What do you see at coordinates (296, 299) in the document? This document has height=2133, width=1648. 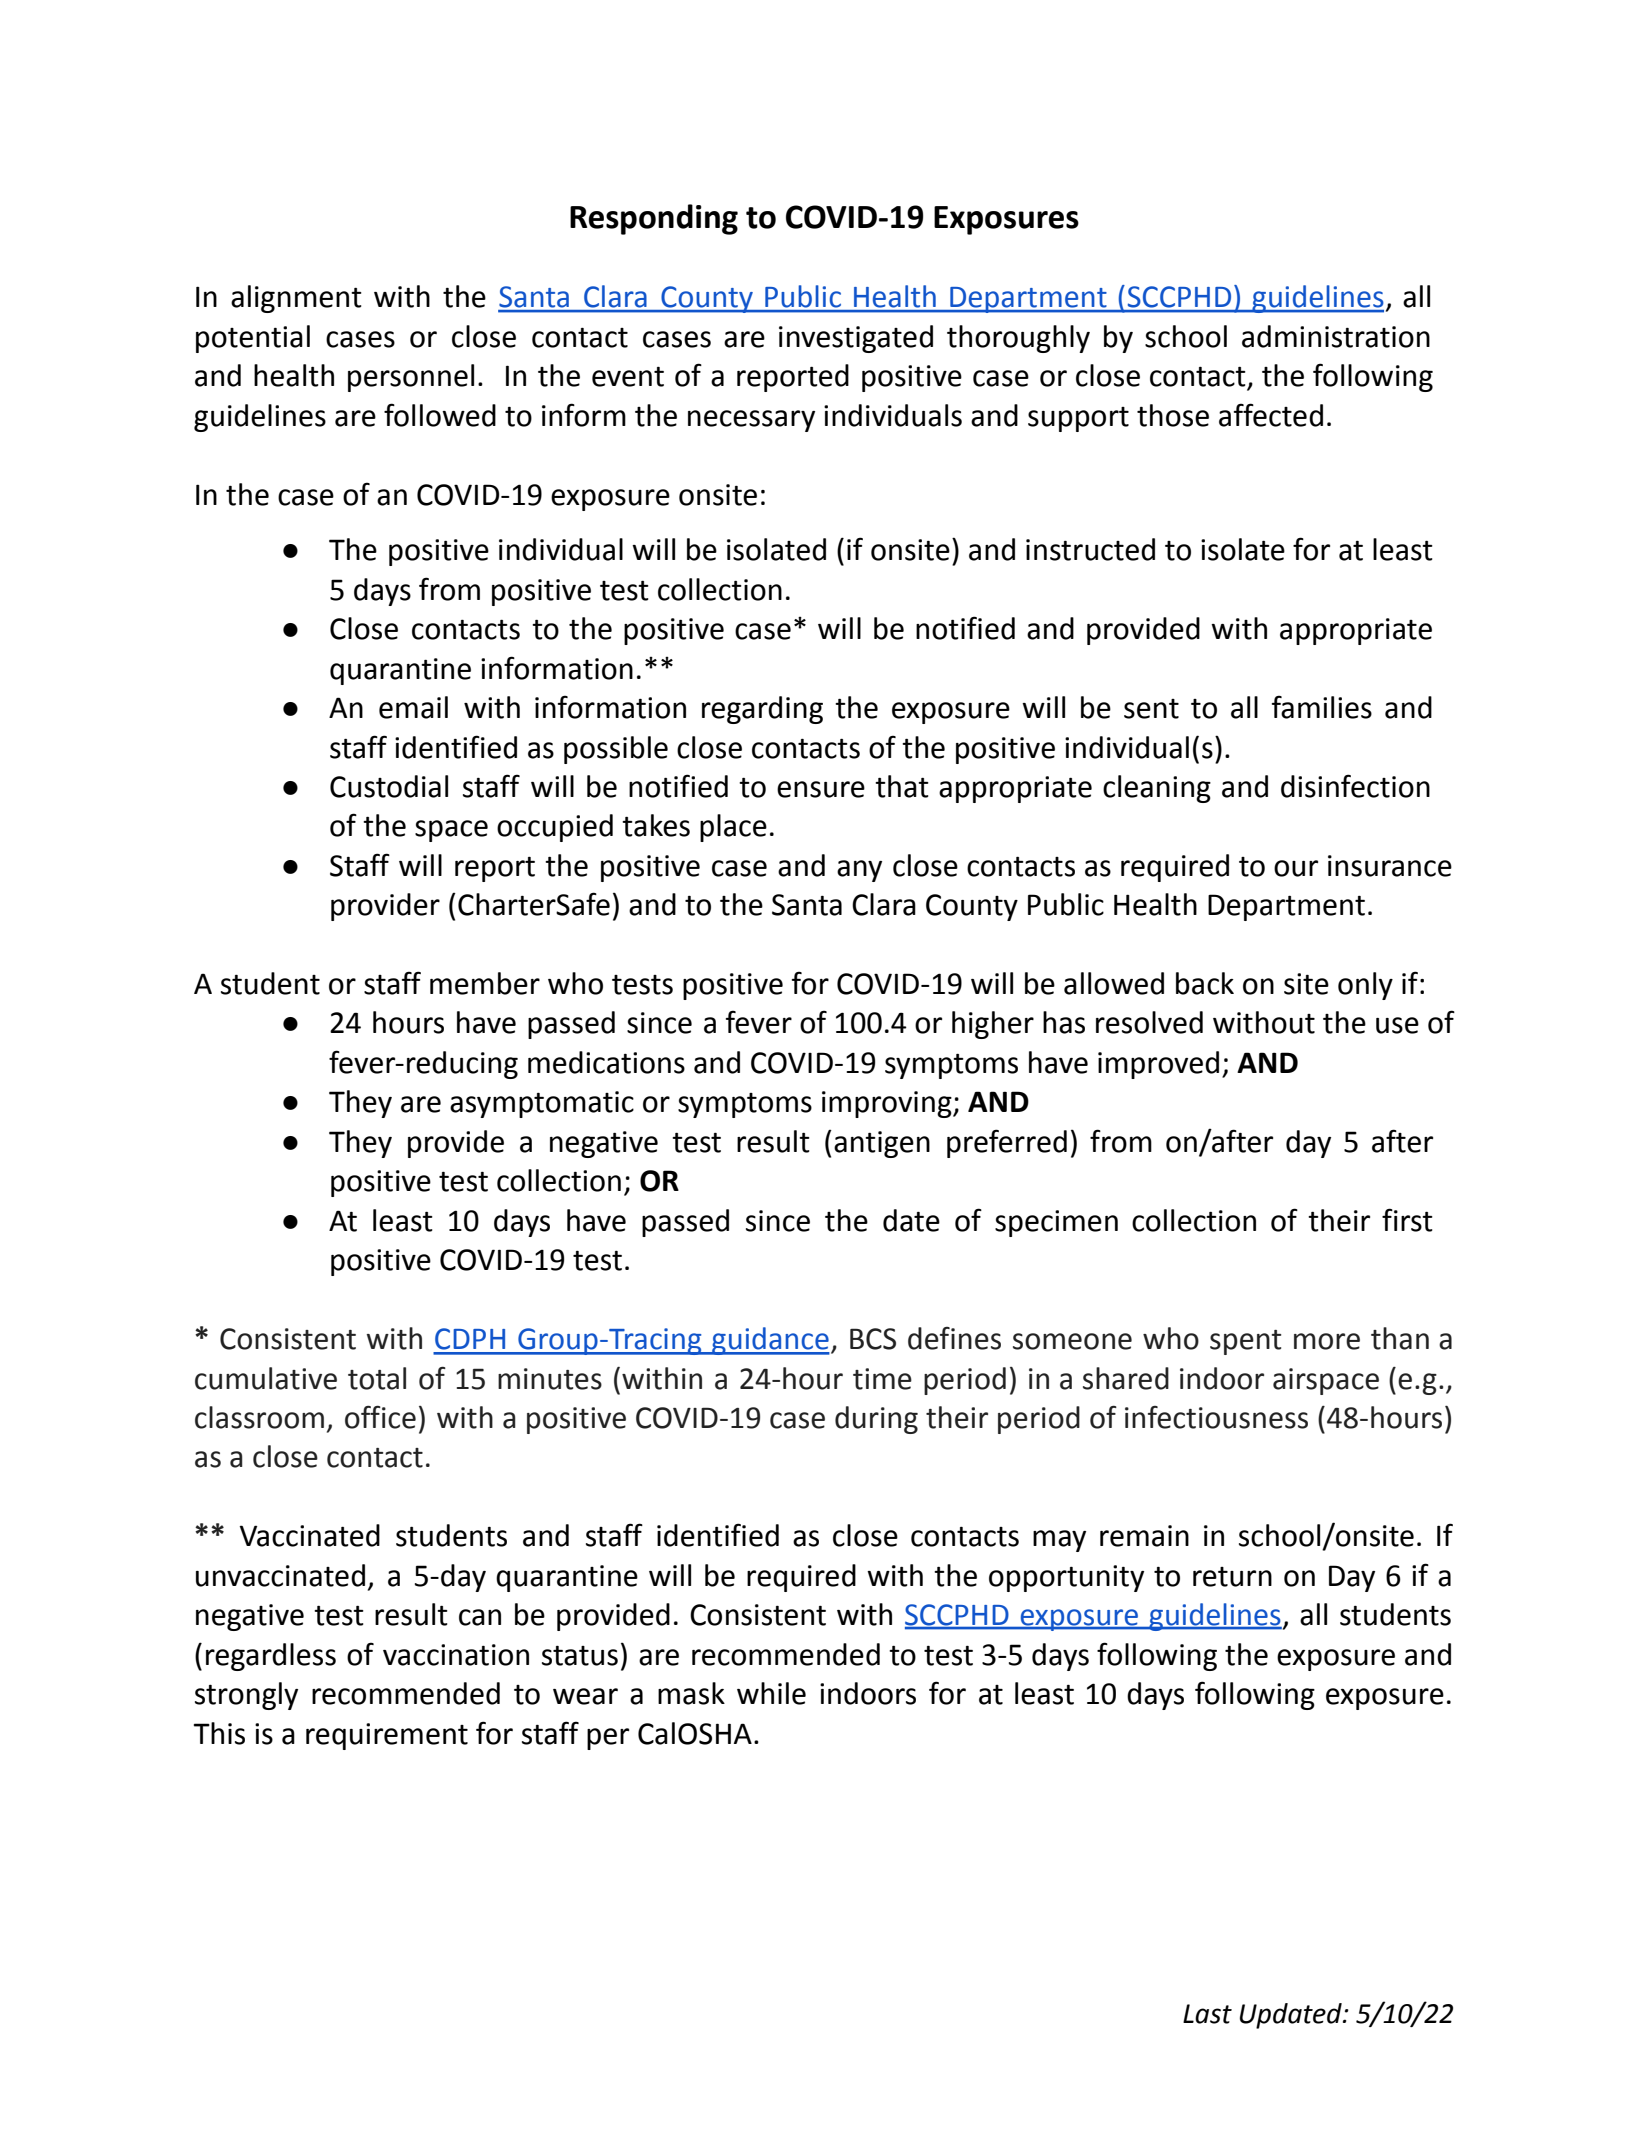 I see `alignment` at bounding box center [296, 299].
